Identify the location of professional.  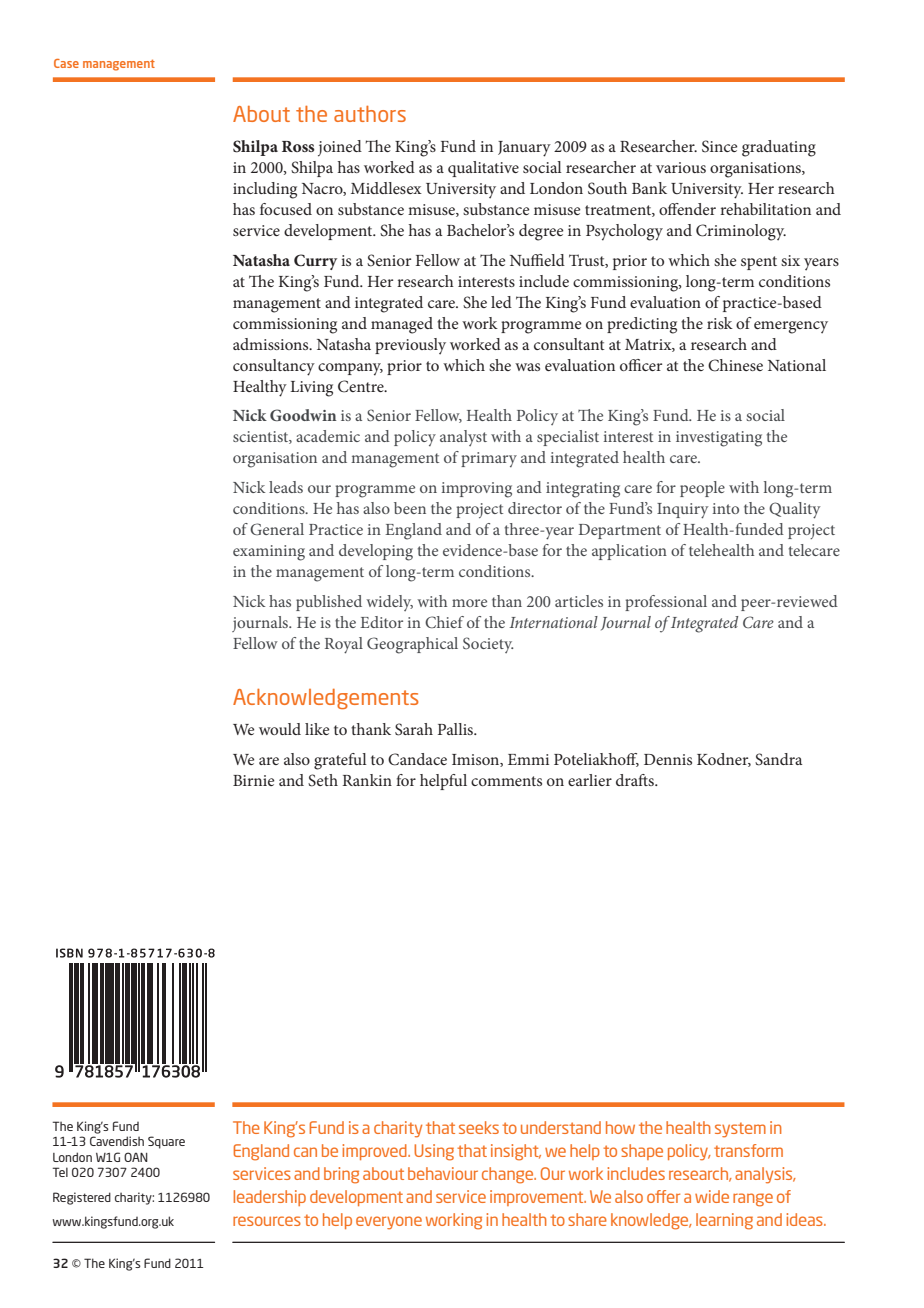
(666, 603).
